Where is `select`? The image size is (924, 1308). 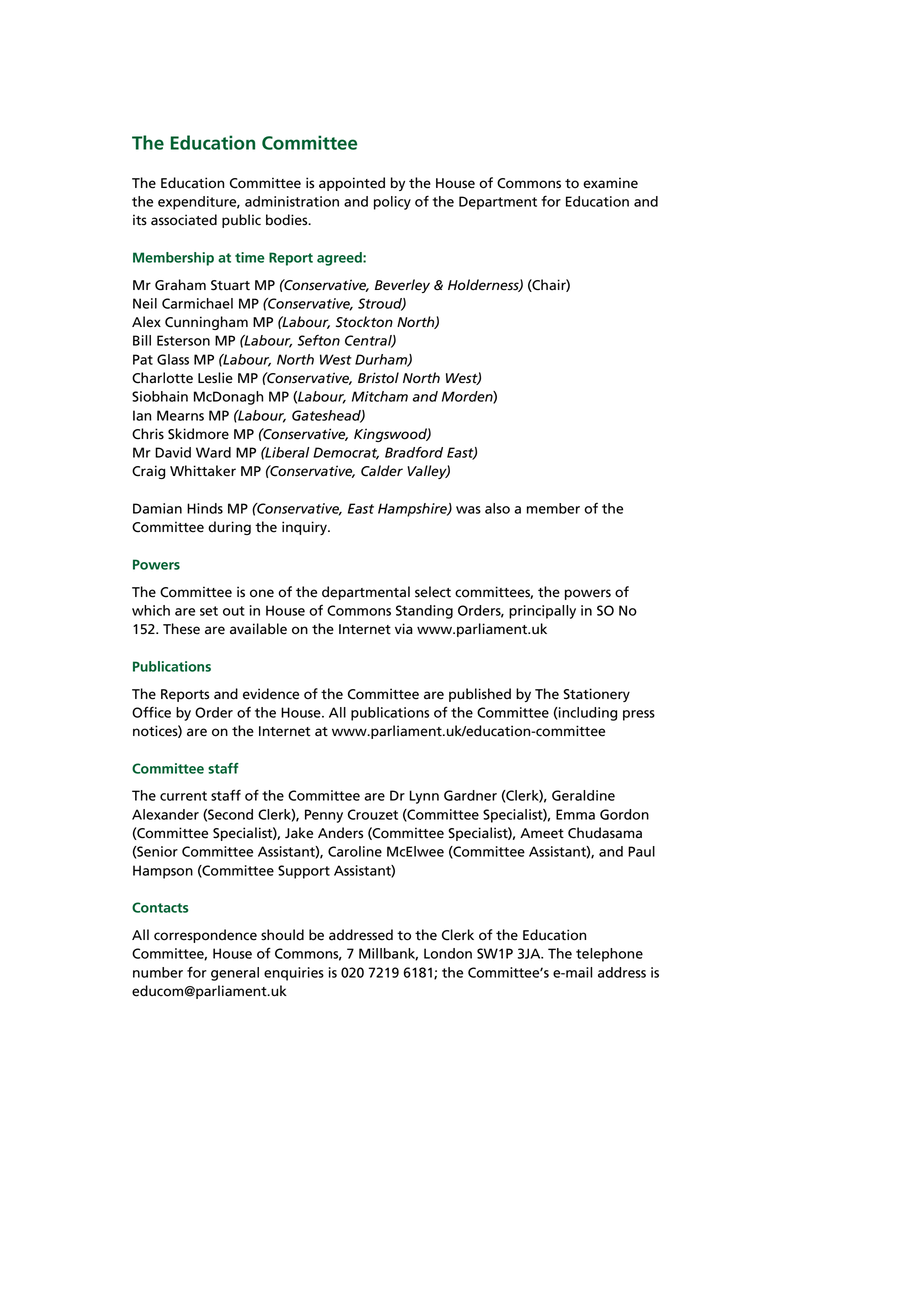 select is located at coordinates (433, 592).
